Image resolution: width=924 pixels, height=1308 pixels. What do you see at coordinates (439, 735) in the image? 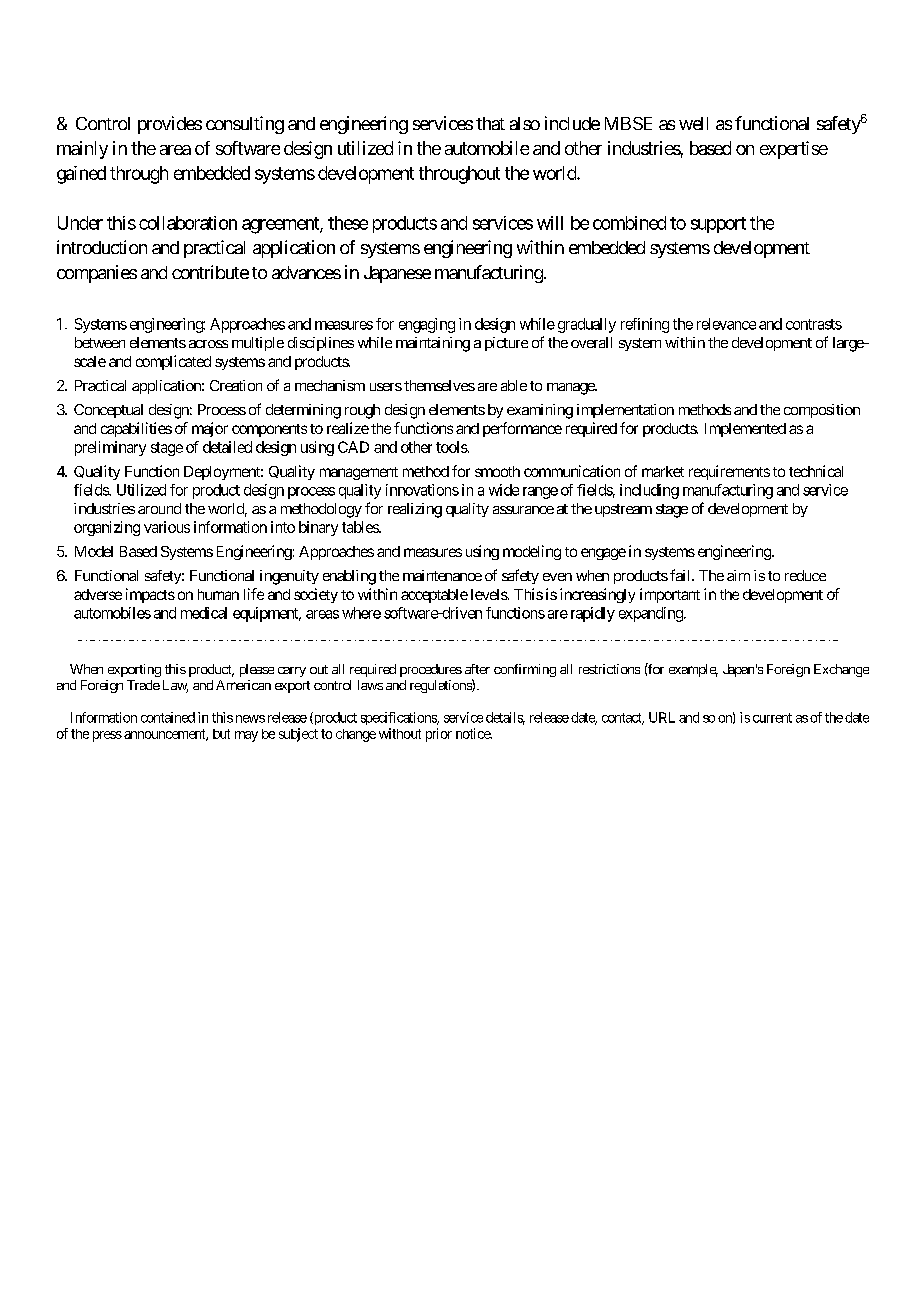
I see `prior` at bounding box center [439, 735].
